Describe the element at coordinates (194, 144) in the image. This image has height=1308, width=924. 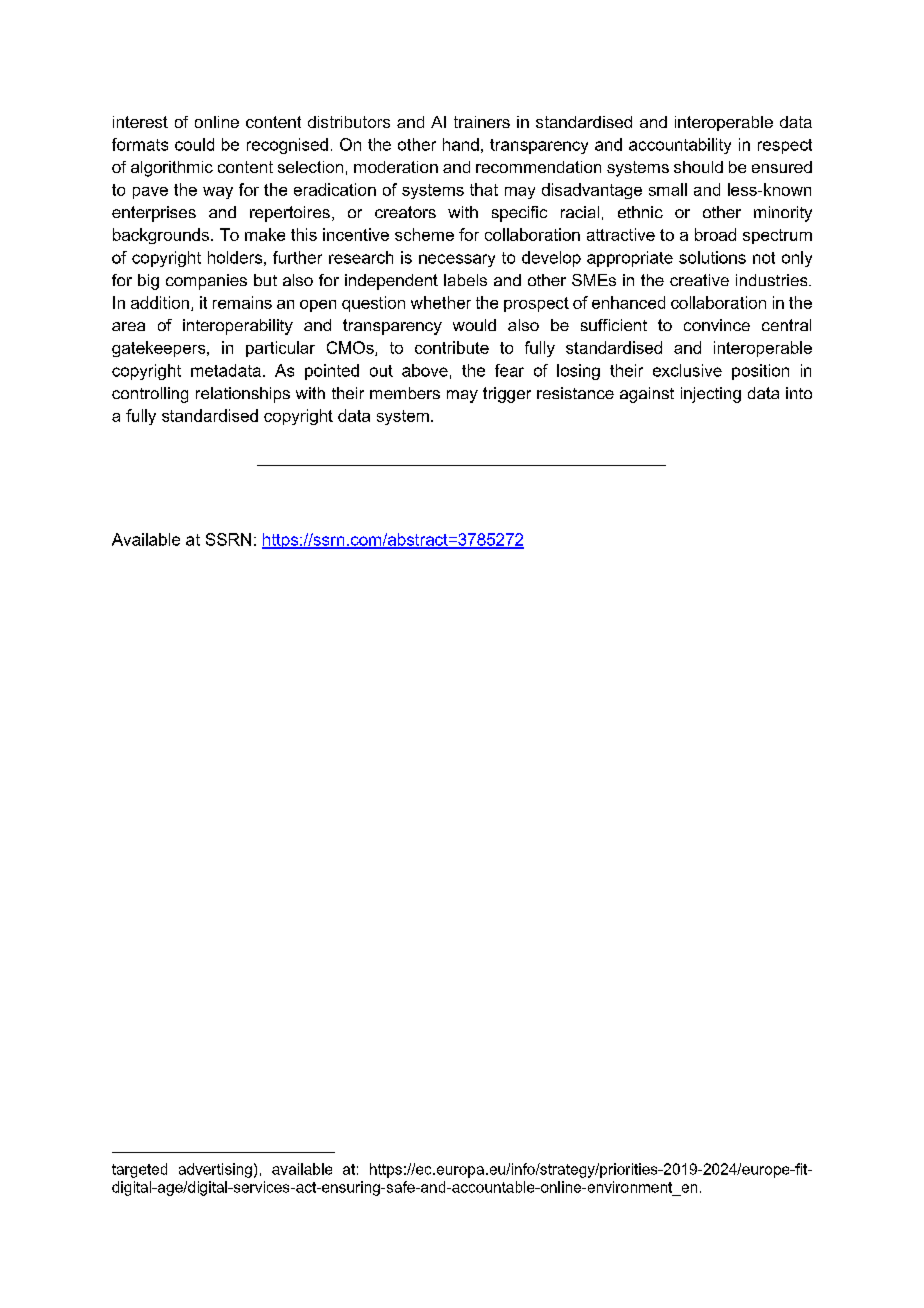
I see `could` at that location.
